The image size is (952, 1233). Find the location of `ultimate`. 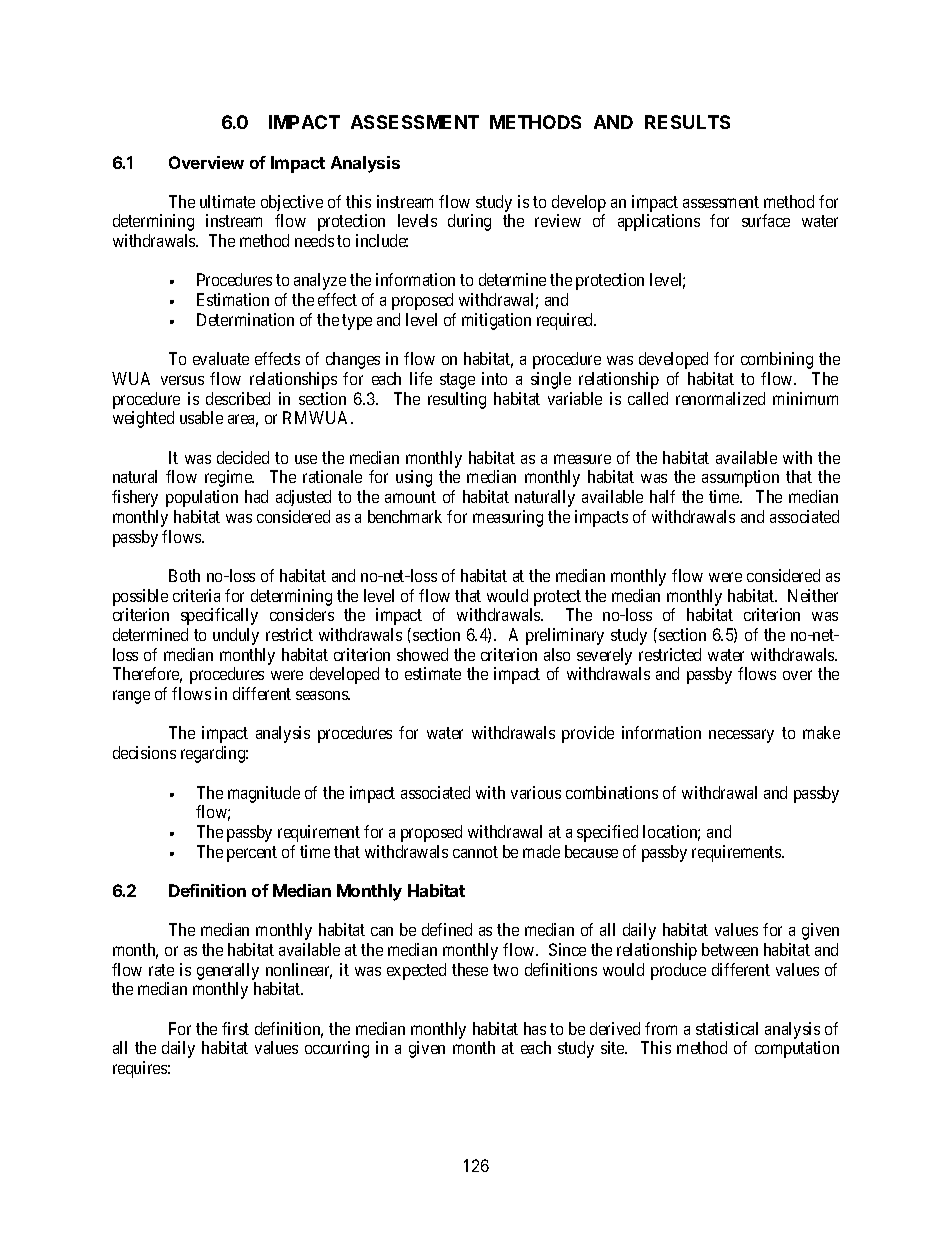

ultimate is located at coordinates (227, 201).
